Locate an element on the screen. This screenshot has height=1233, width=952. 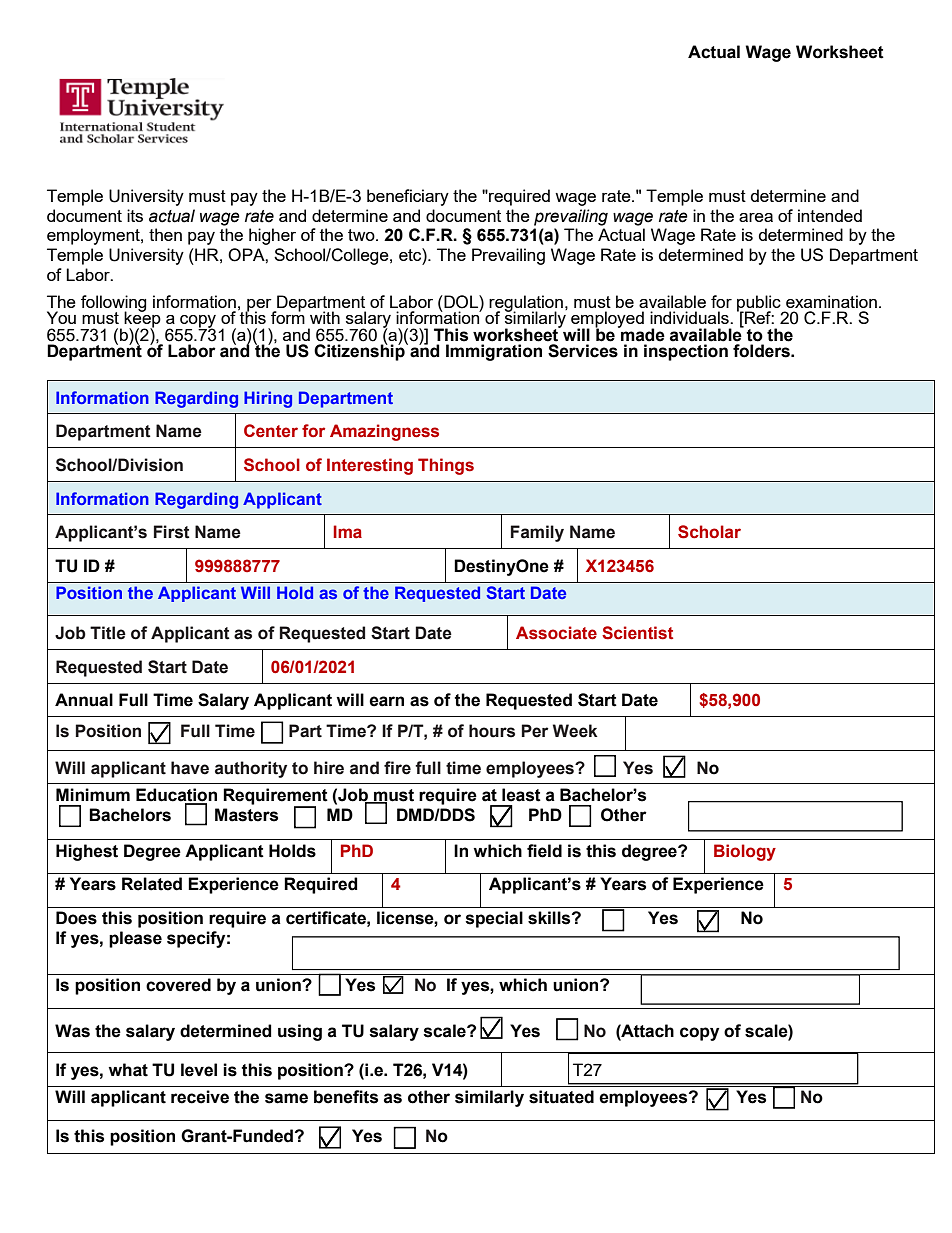
Scientist is located at coordinates (637, 633).
